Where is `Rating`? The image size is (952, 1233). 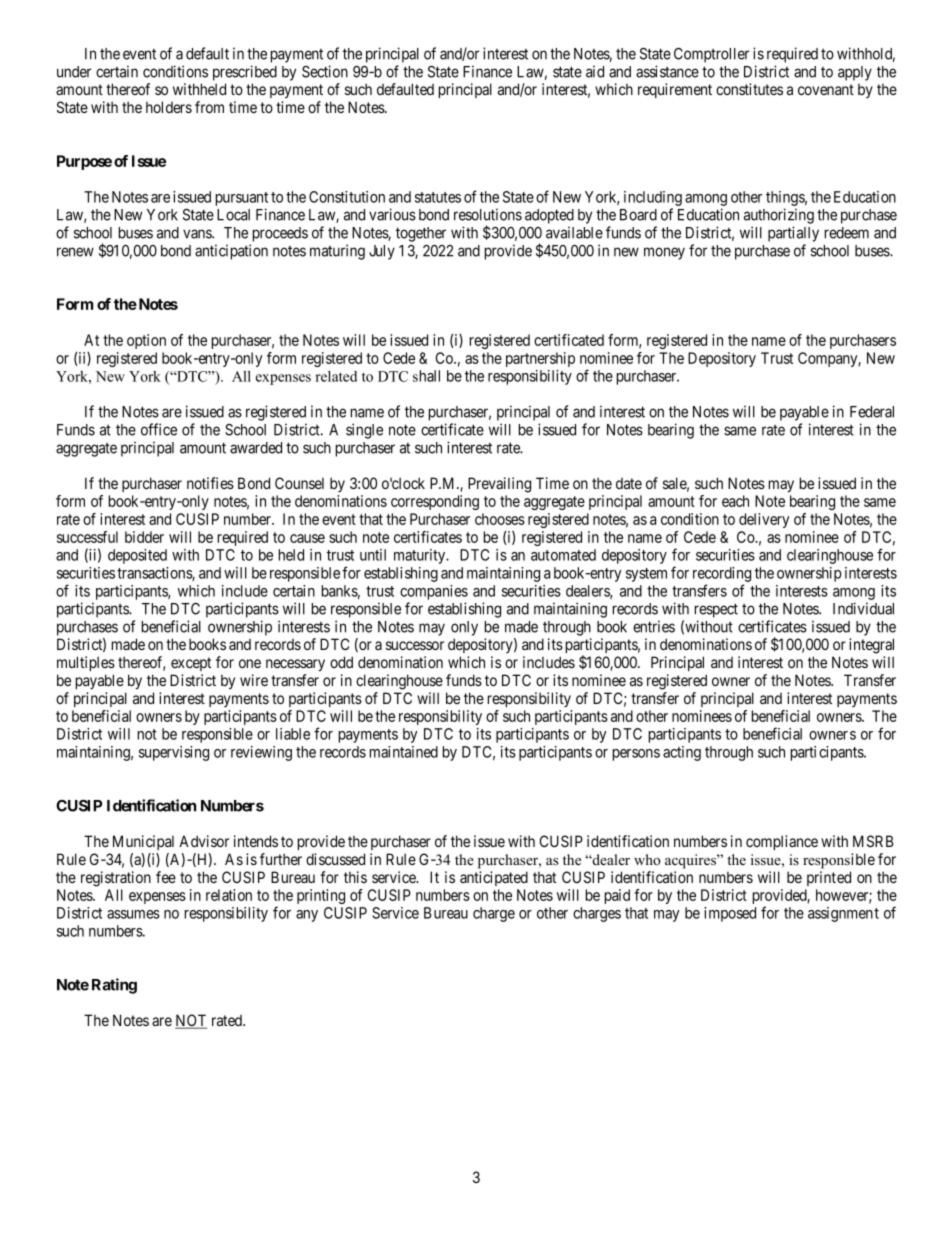 Rating is located at coordinates (114, 986).
